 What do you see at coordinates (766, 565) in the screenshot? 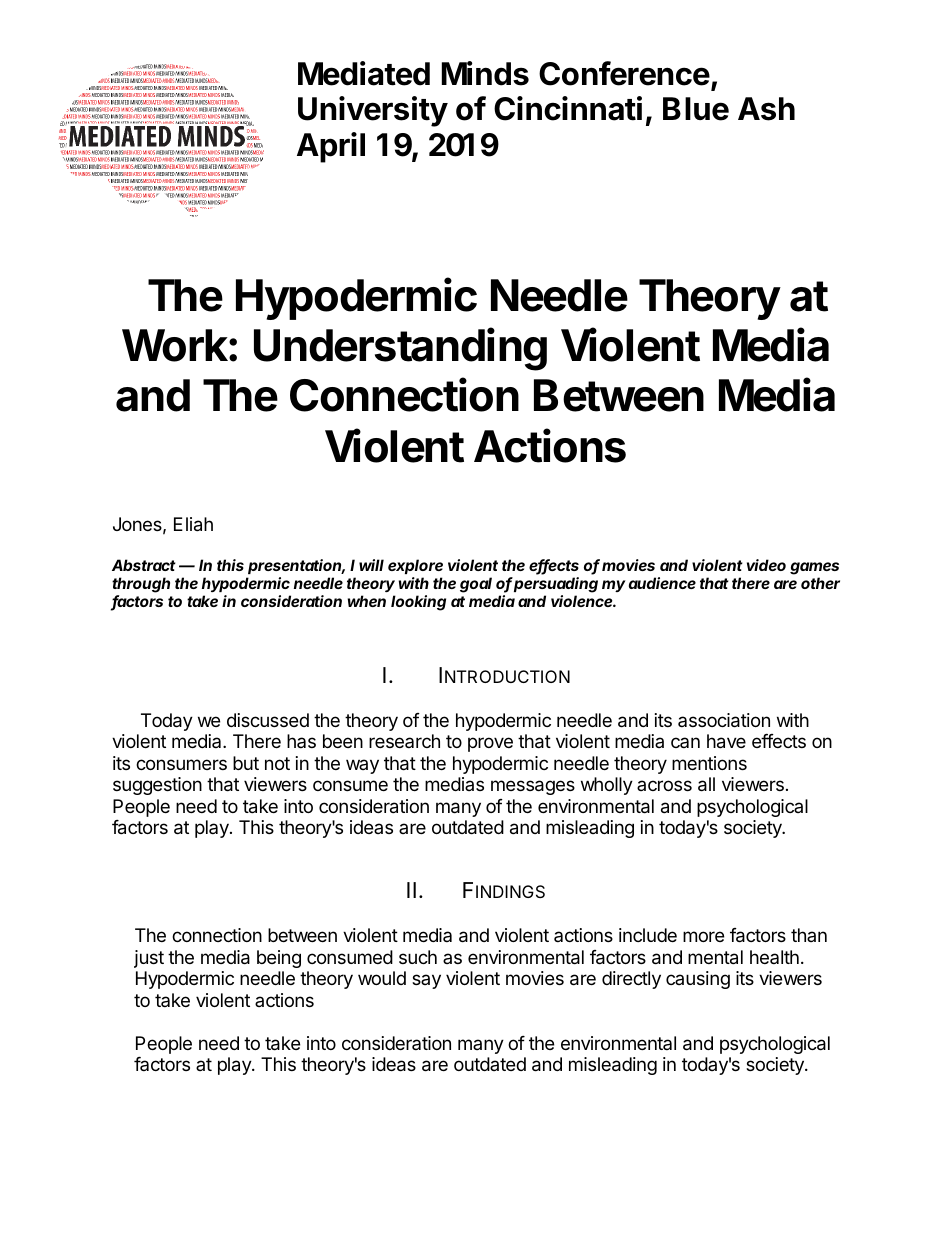
I see `video` at bounding box center [766, 565].
